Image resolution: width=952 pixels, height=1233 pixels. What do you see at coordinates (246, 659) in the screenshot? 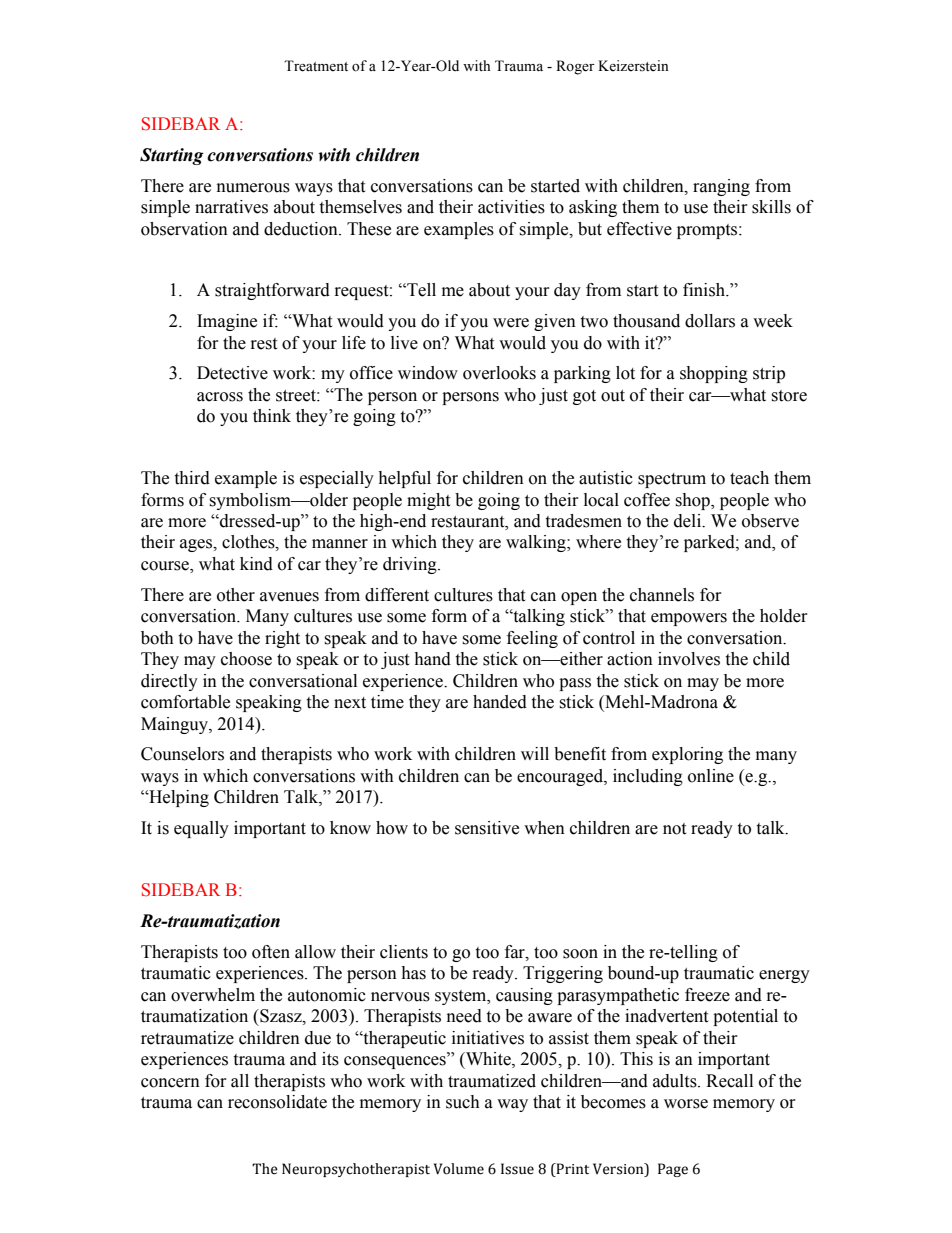
I see `choose` at bounding box center [246, 659].
